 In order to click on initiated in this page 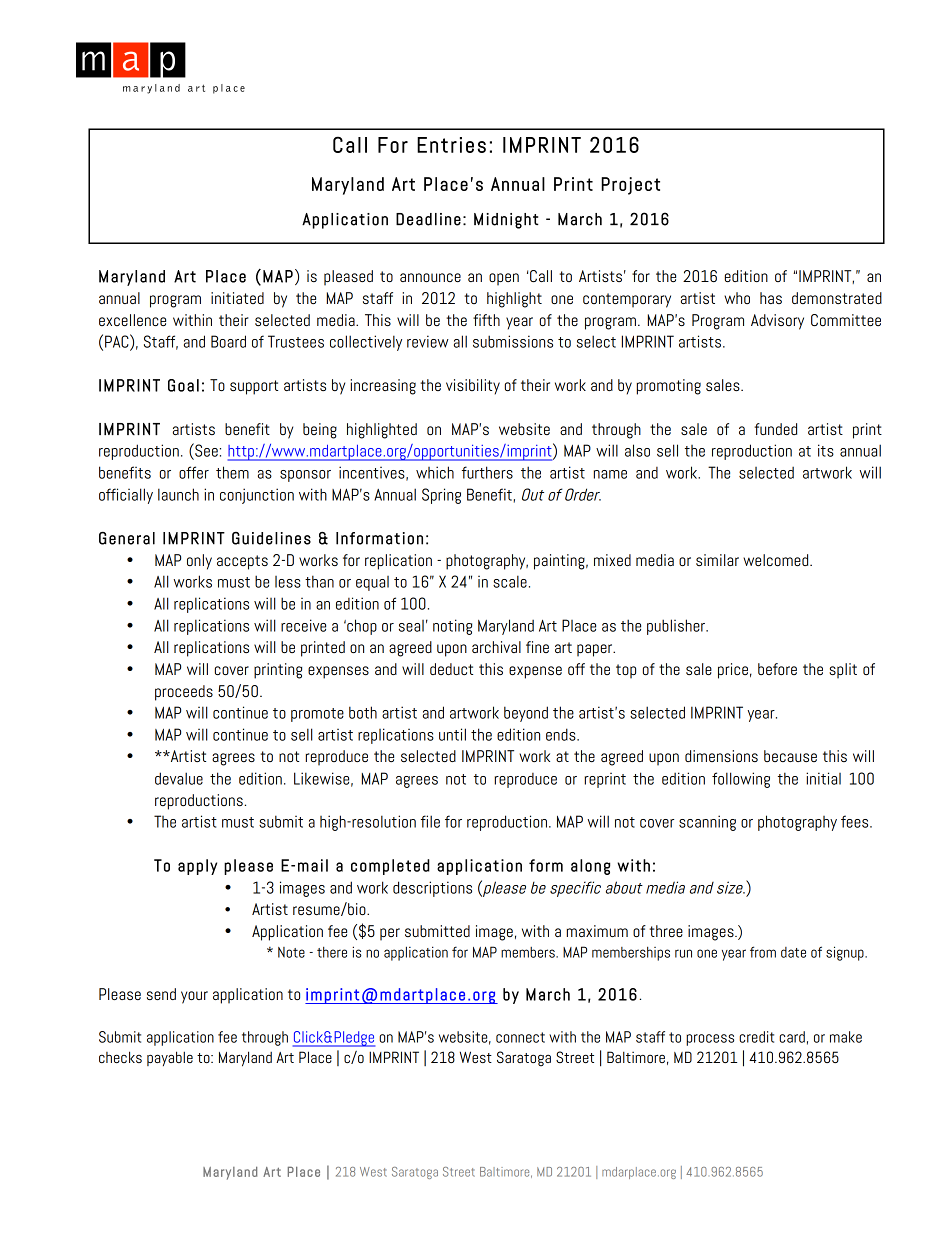, I will do `click(237, 298)`.
